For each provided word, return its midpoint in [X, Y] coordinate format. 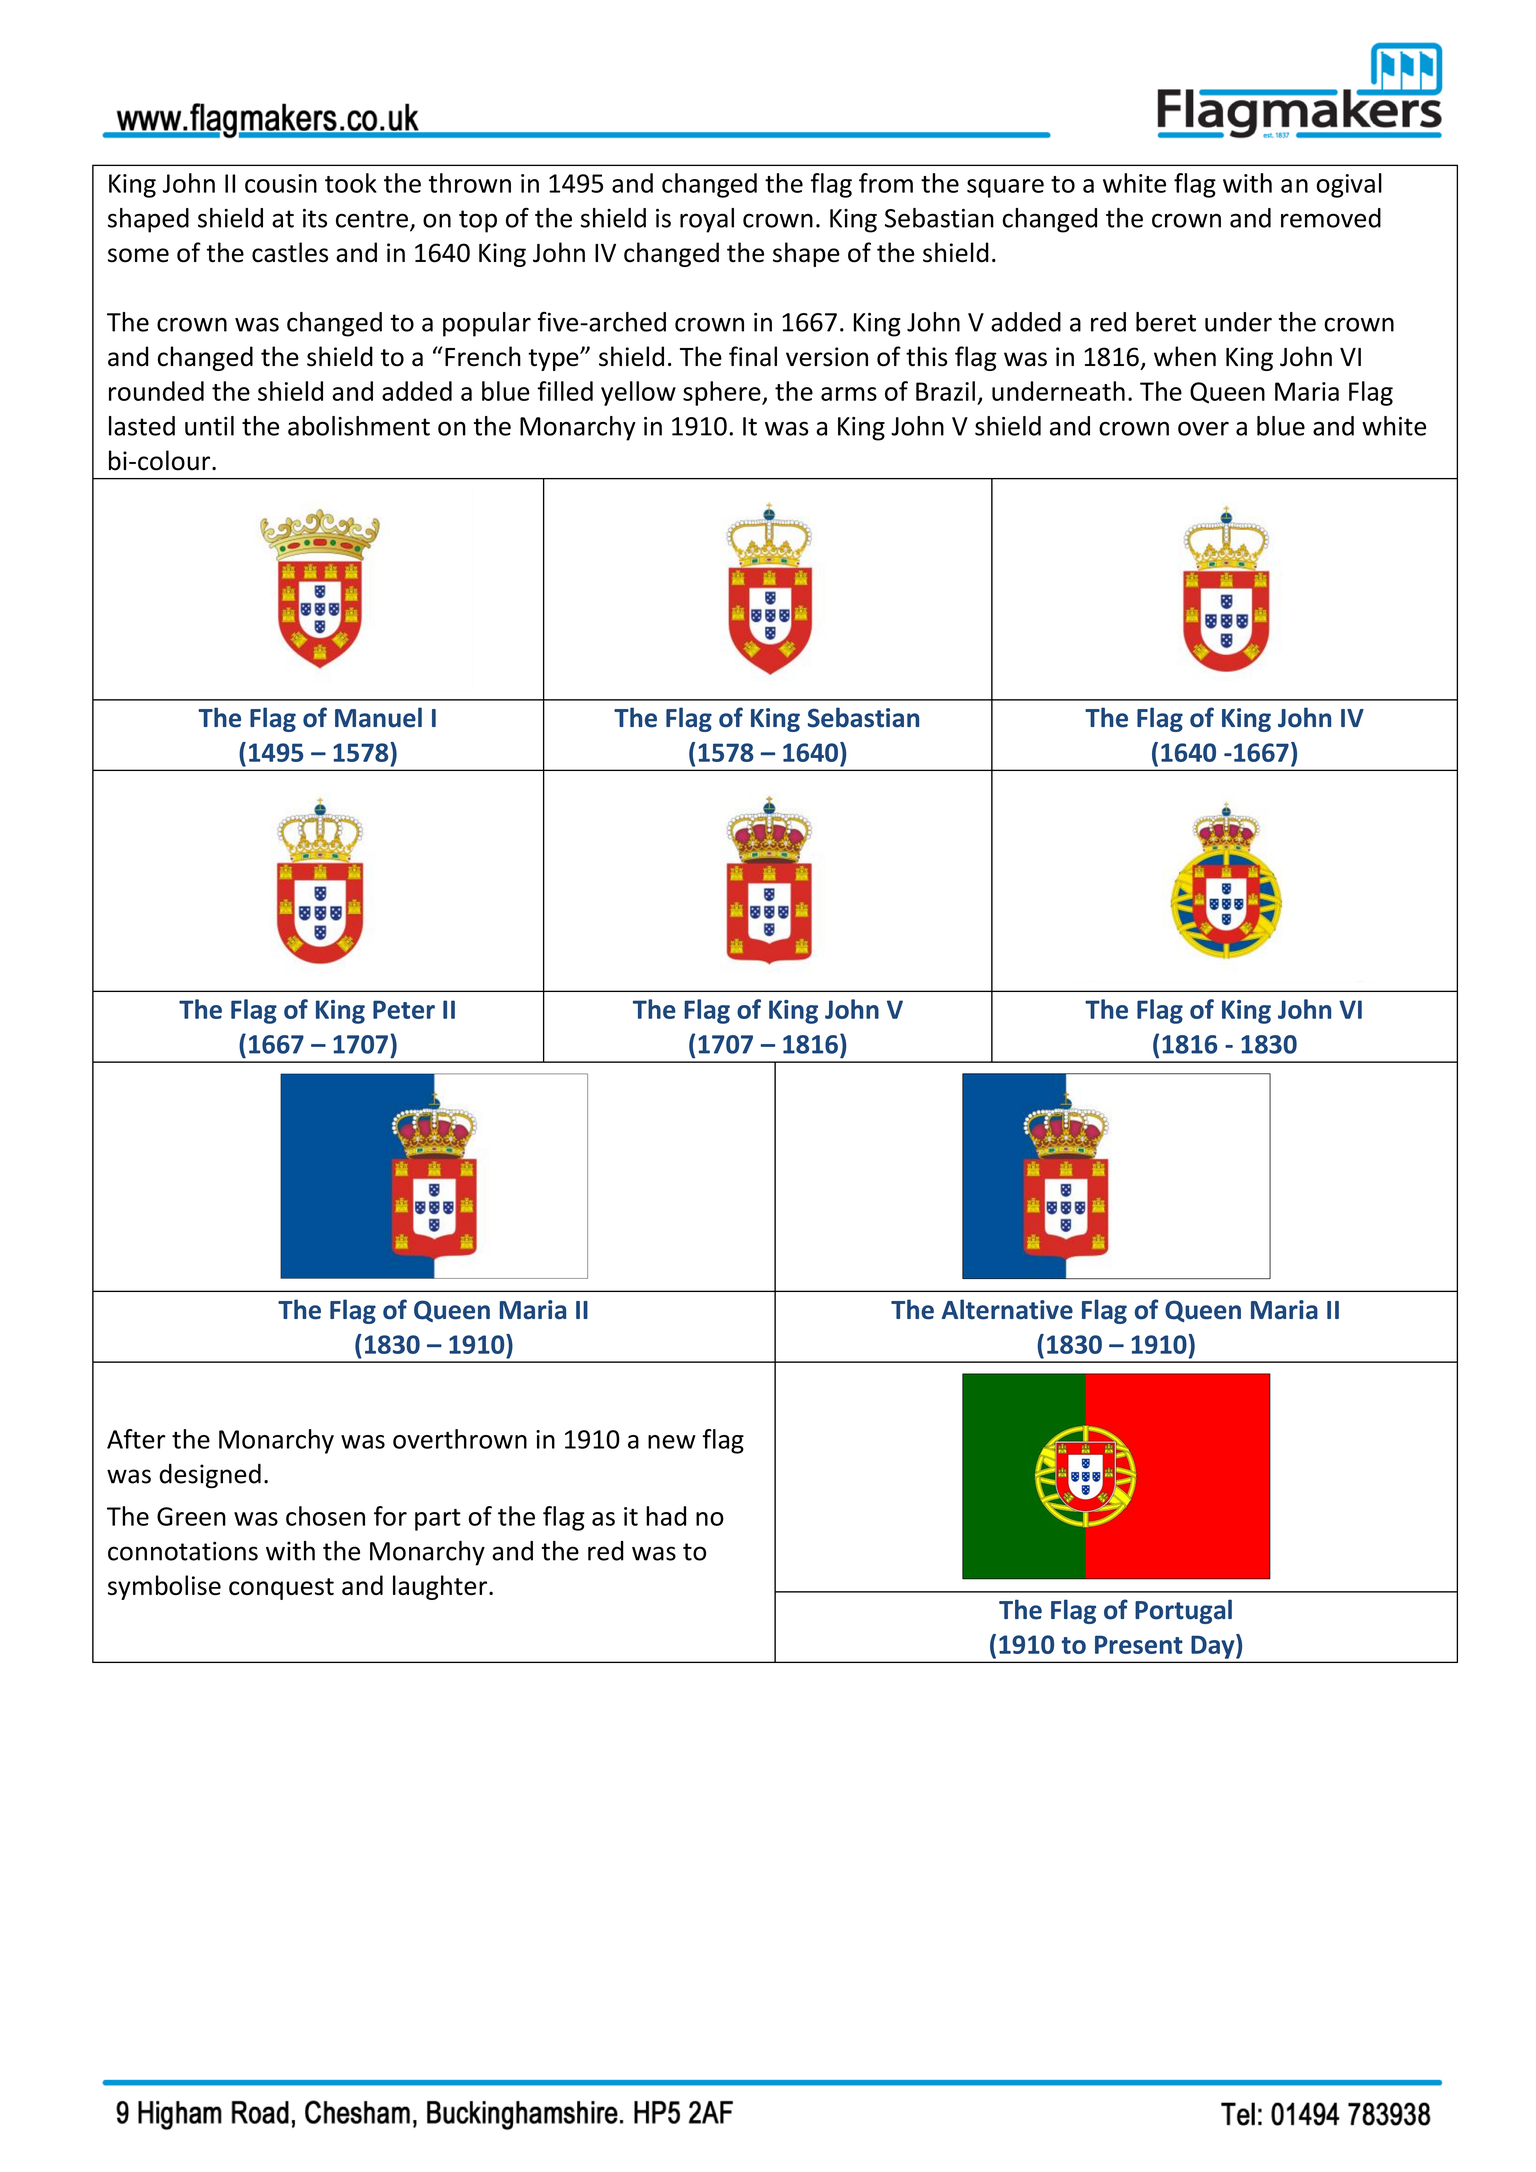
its [315, 218]
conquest [281, 1589]
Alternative [1007, 1309]
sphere [723, 393]
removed [1331, 218]
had [666, 1516]
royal [707, 220]
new [672, 1442]
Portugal [1183, 1611]
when [1185, 356]
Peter [404, 1009]
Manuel [378, 717]
